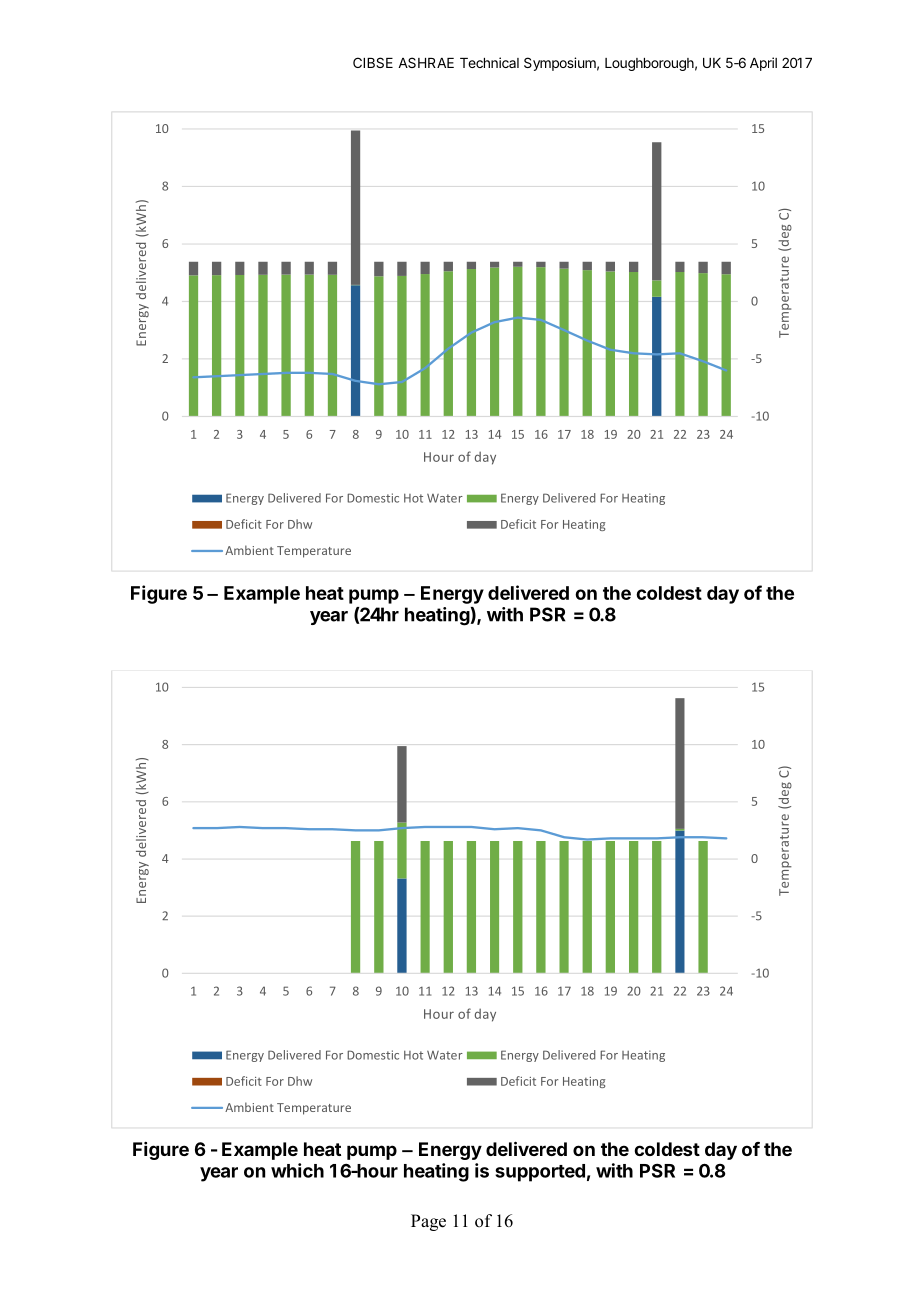 The width and height of the screenshot is (924, 1308). What do you see at coordinates (426, 62) in the screenshot?
I see `ASHRAE` at bounding box center [426, 62].
